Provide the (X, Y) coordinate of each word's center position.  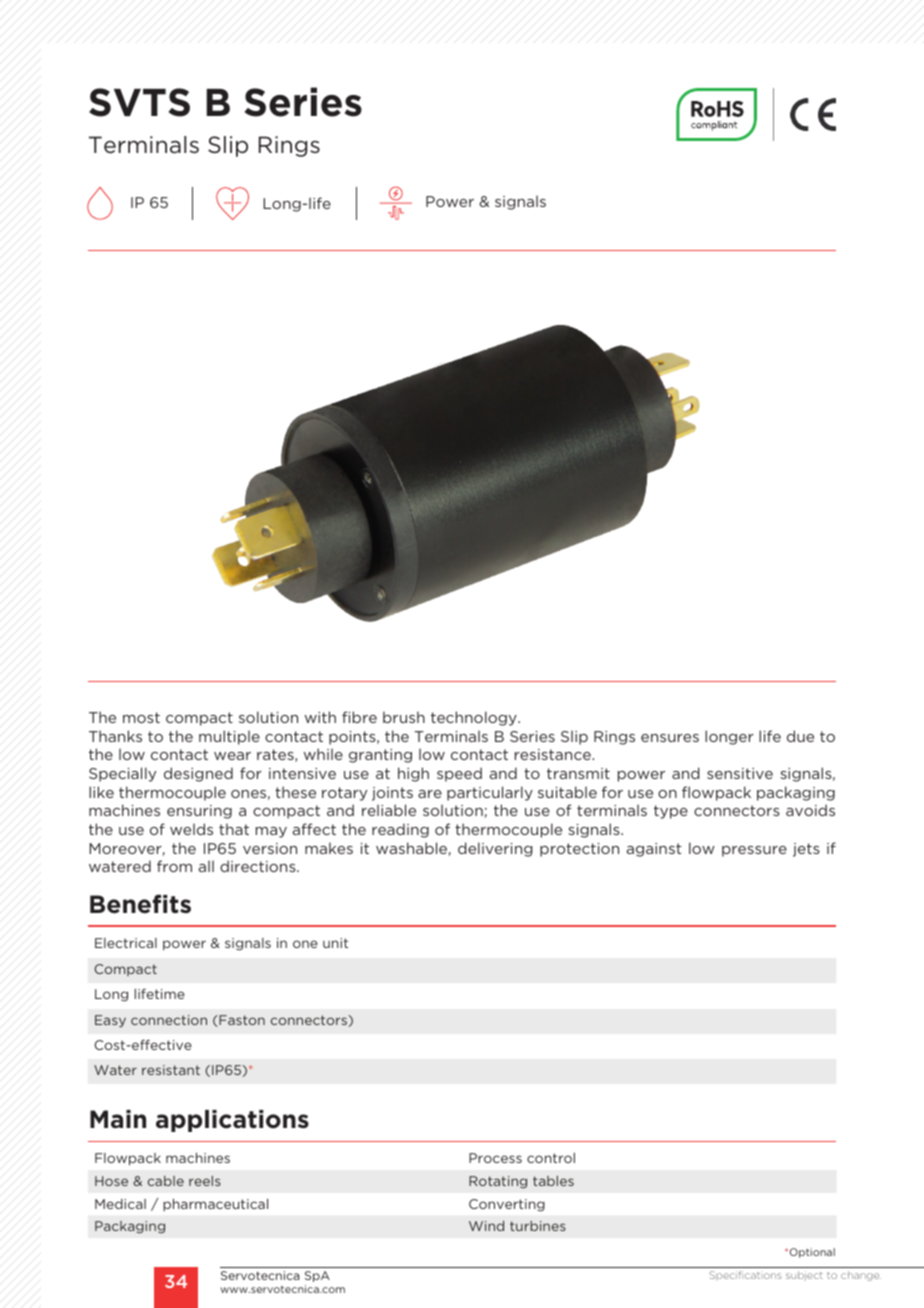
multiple (229, 737)
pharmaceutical (215, 1205)
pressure (754, 851)
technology (475, 718)
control (551, 1158)
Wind (486, 1226)
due (800, 736)
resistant (171, 1070)
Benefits (140, 904)
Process (495, 1158)
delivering (495, 849)
